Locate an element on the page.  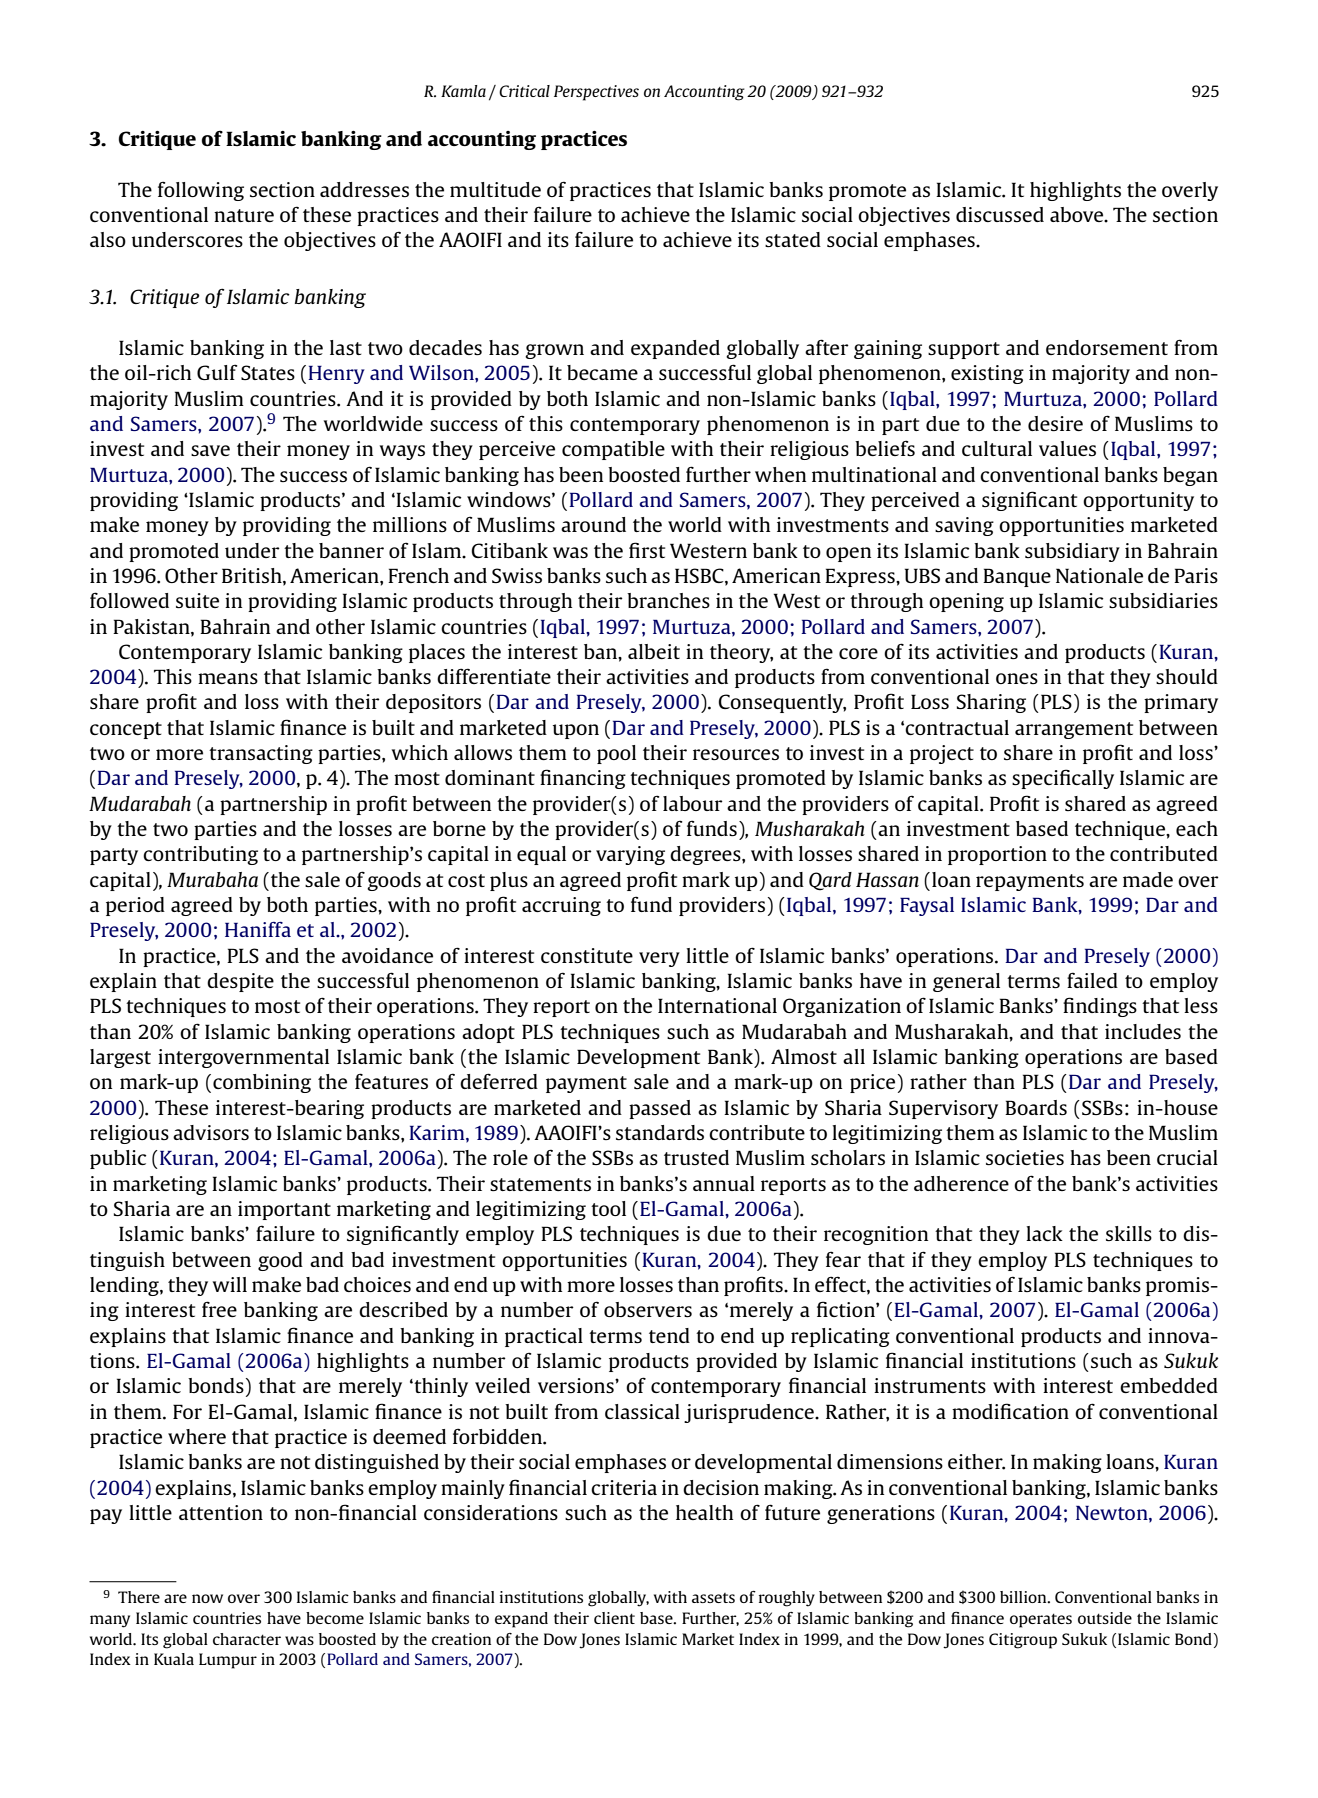
tool is located at coordinates (608, 1208).
